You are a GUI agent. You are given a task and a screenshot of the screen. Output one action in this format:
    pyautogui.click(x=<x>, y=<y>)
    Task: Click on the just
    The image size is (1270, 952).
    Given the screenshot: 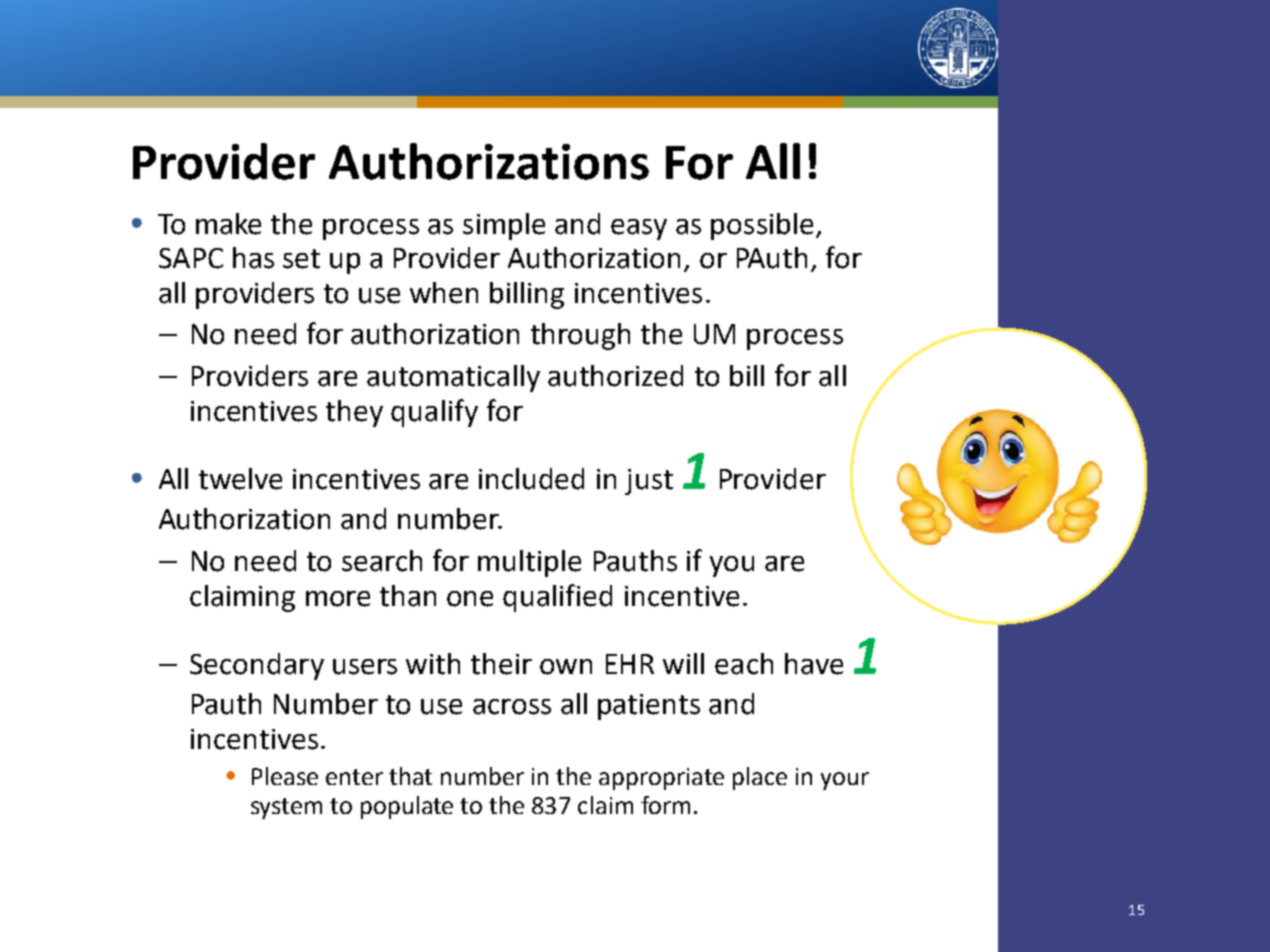 What is the action you would take?
    pyautogui.click(x=649, y=482)
